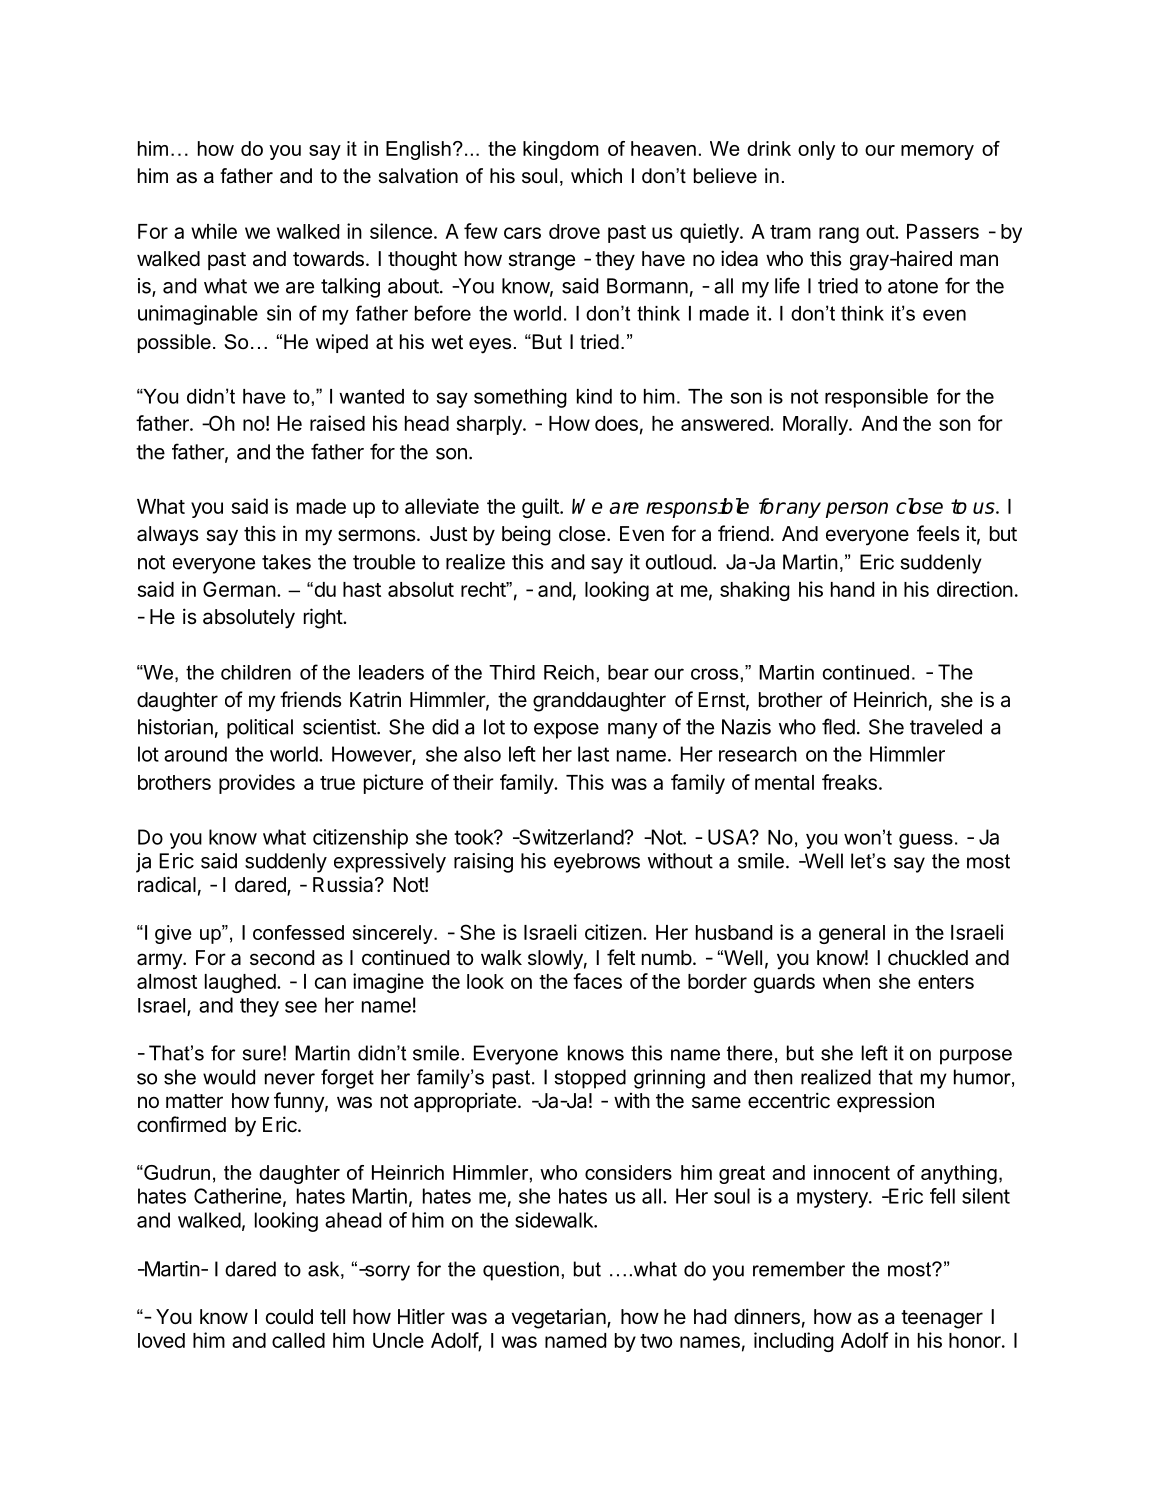  What do you see at coordinates (621, 957) in the document?
I see `felt` at bounding box center [621, 957].
